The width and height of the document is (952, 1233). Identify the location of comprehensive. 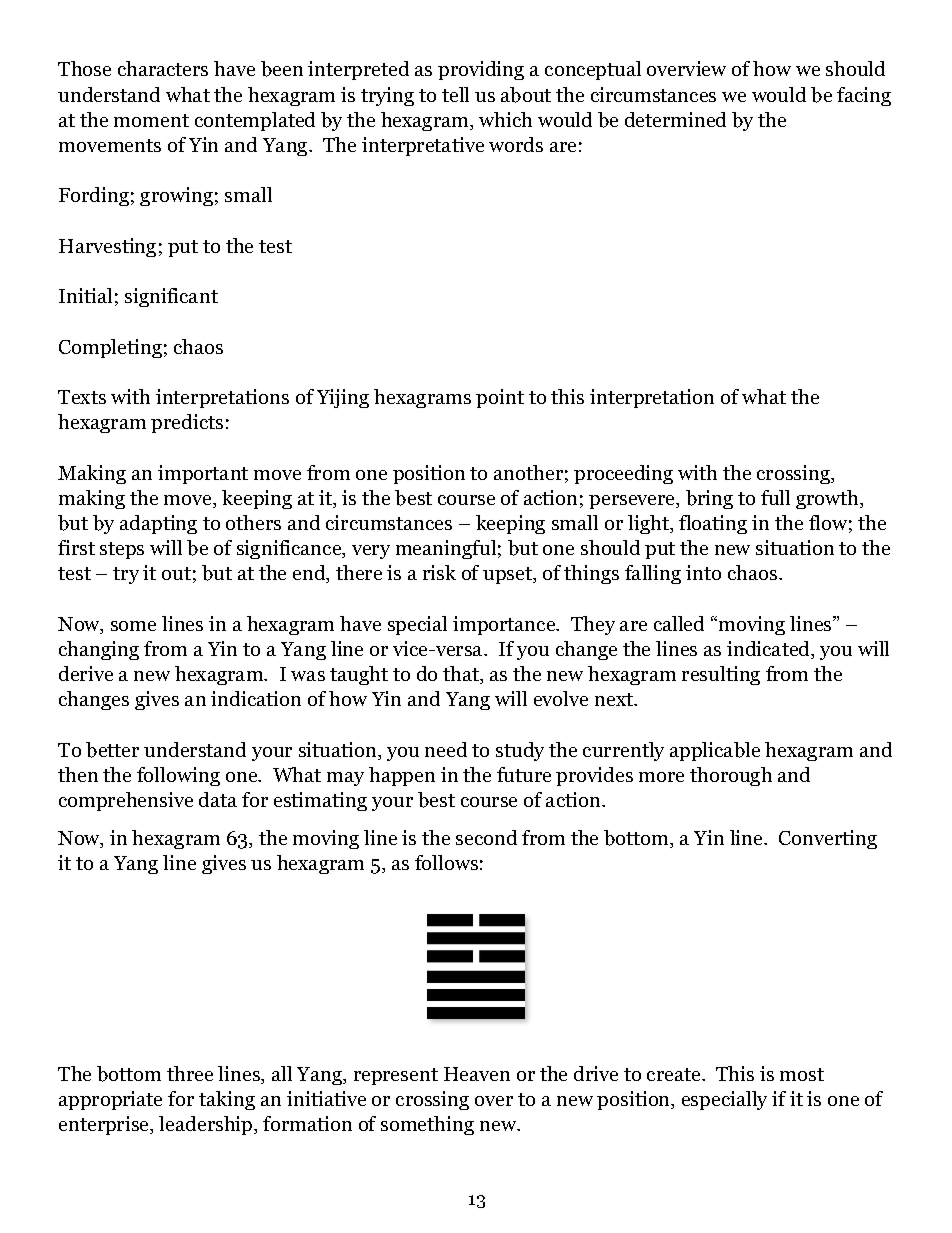
(126, 801).
